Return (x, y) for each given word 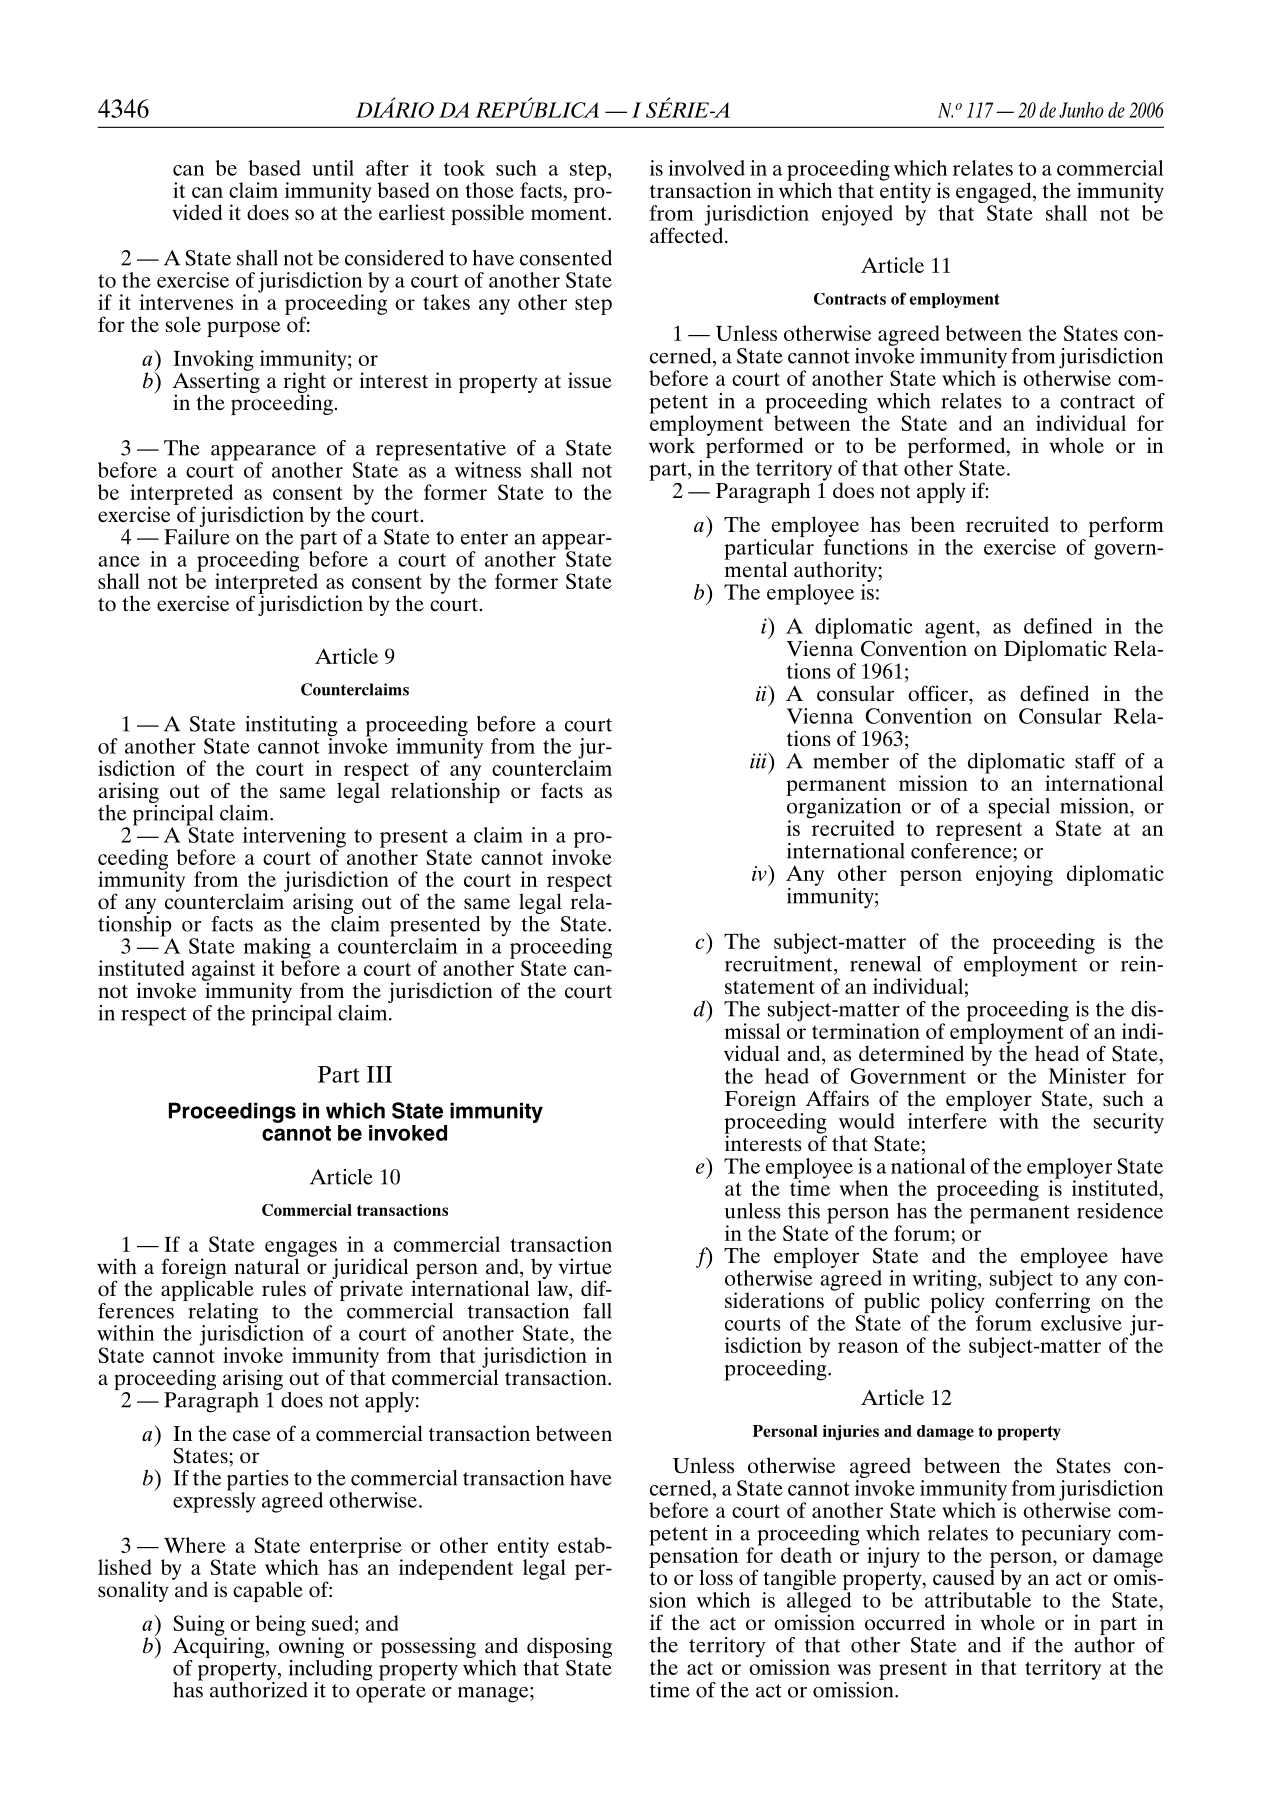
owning (313, 1648)
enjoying (1014, 875)
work (672, 444)
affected (688, 234)
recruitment (780, 962)
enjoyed (857, 215)
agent (951, 630)
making (277, 949)
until (333, 168)
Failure (197, 535)
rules (284, 1288)
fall (597, 1311)
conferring (1042, 1303)
